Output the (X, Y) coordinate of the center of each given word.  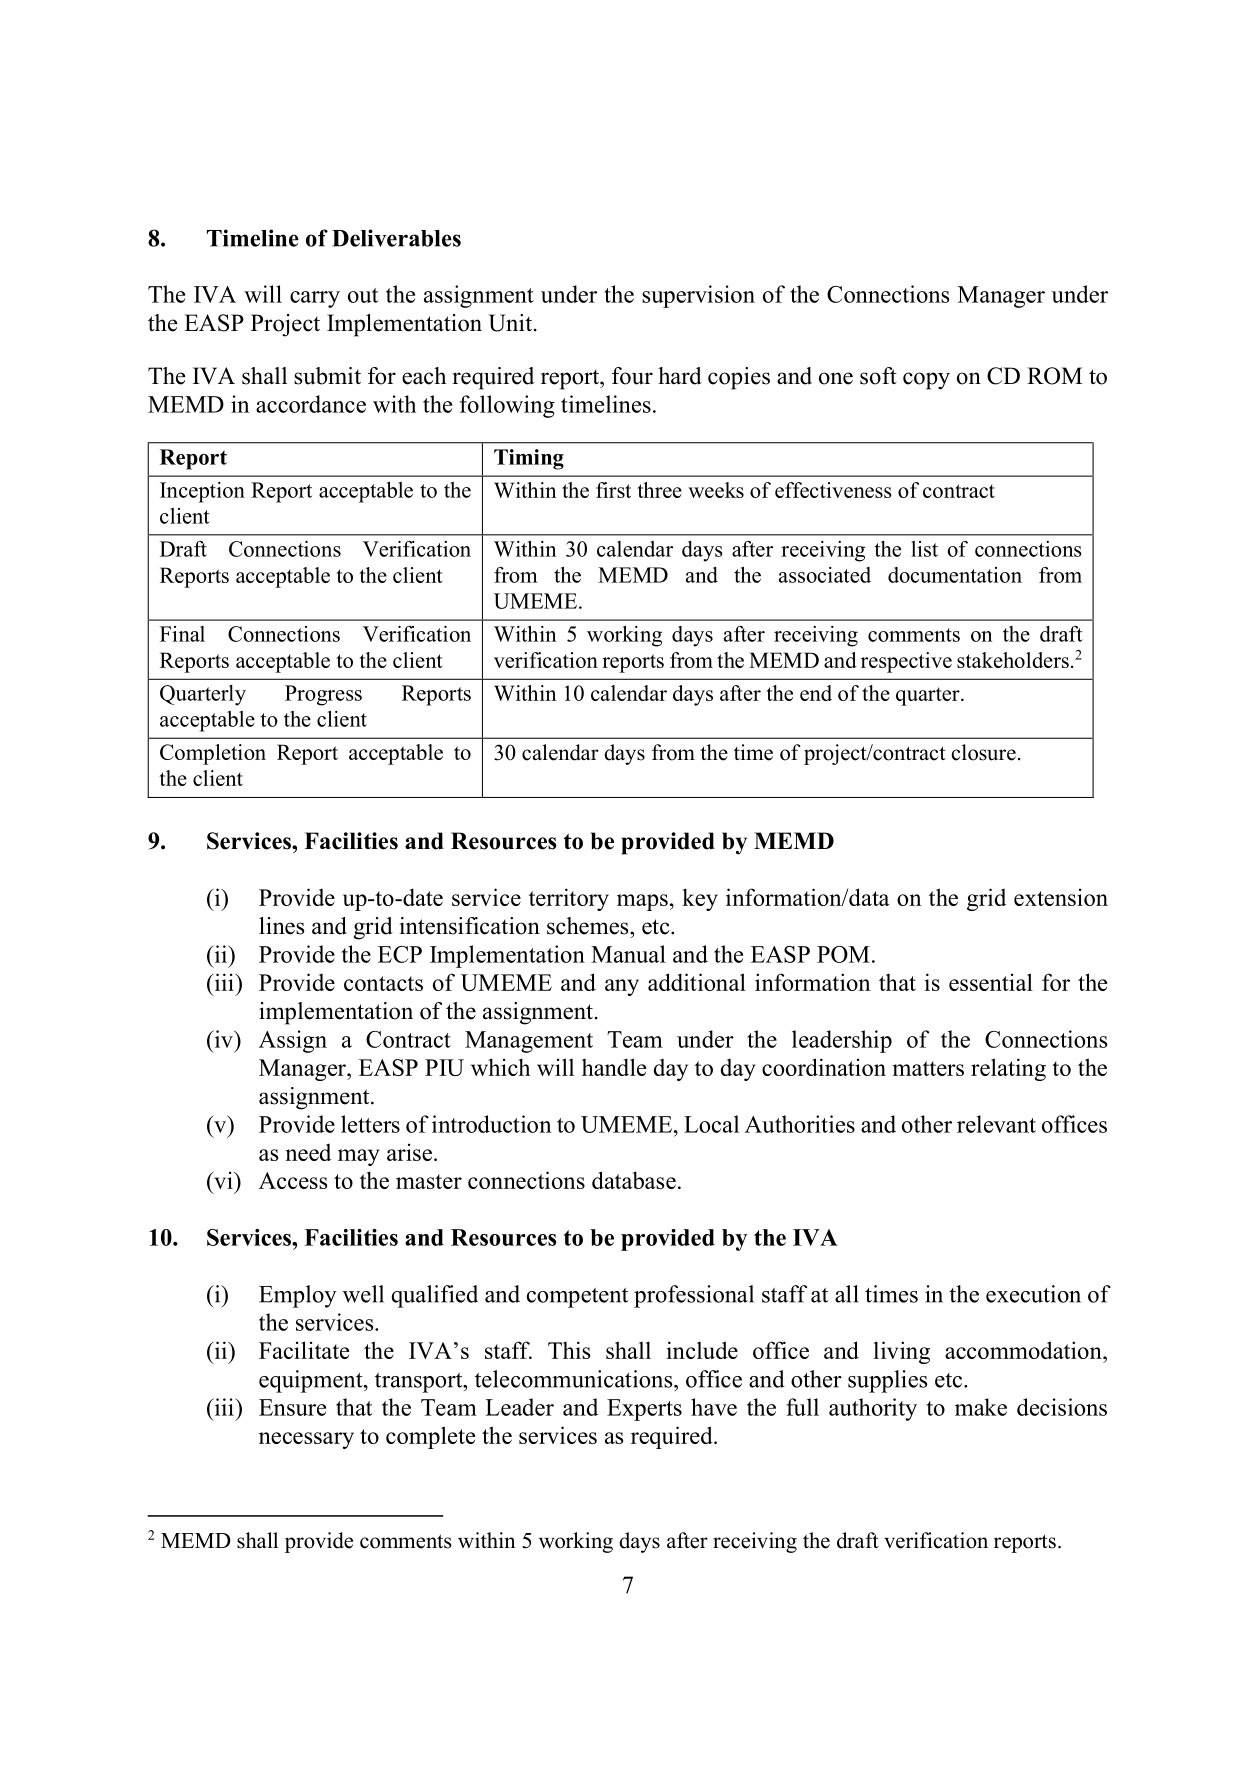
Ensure (292, 1407)
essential (991, 982)
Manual (628, 954)
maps (642, 902)
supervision (698, 296)
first (613, 490)
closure (984, 752)
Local (711, 1124)
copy (926, 381)
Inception (202, 492)
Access (293, 1180)
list (924, 549)
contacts (383, 983)
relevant (996, 1124)
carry (315, 299)
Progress (323, 695)
